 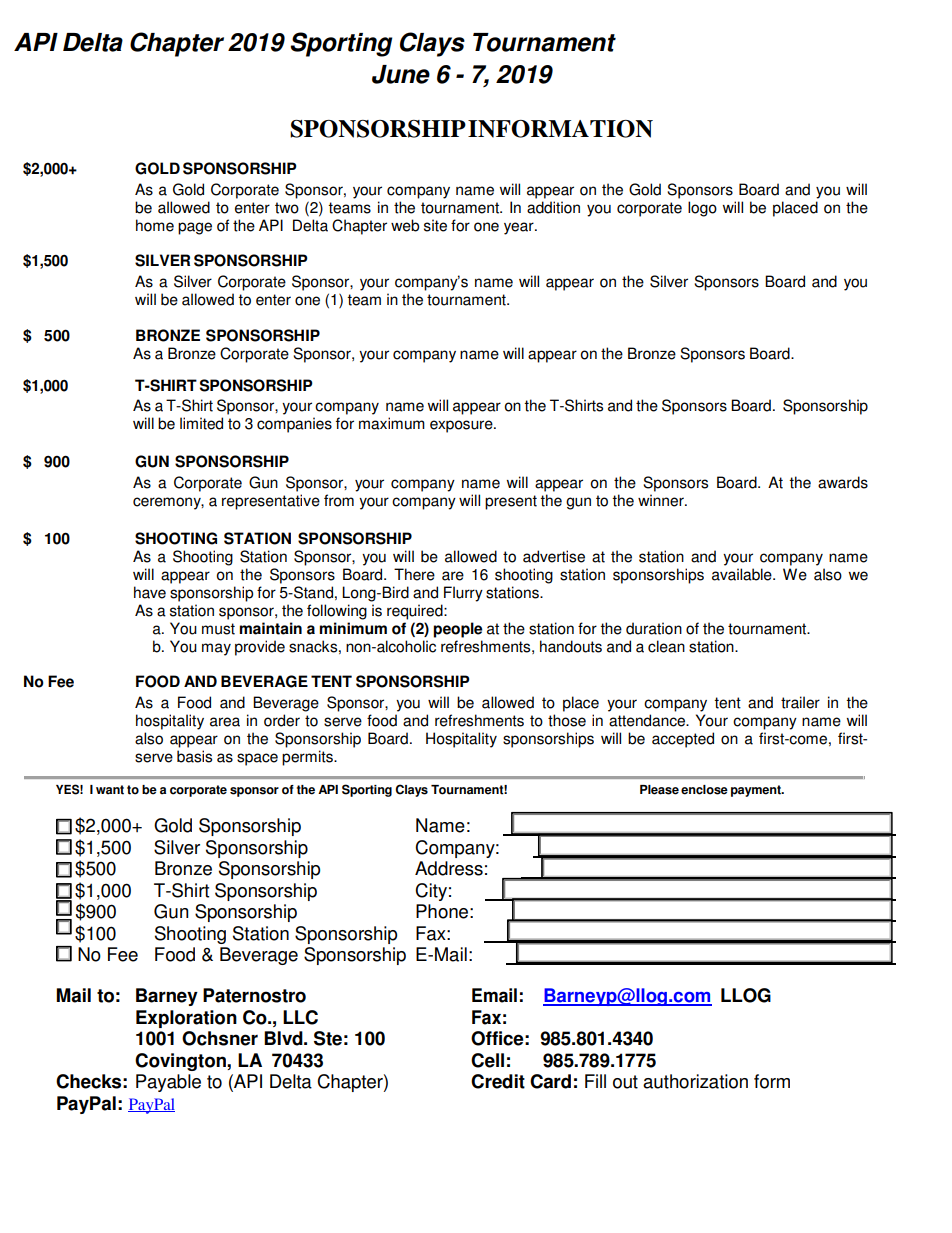 What do you see at coordinates (181, 1062) in the image?
I see `Covington` at bounding box center [181, 1062].
